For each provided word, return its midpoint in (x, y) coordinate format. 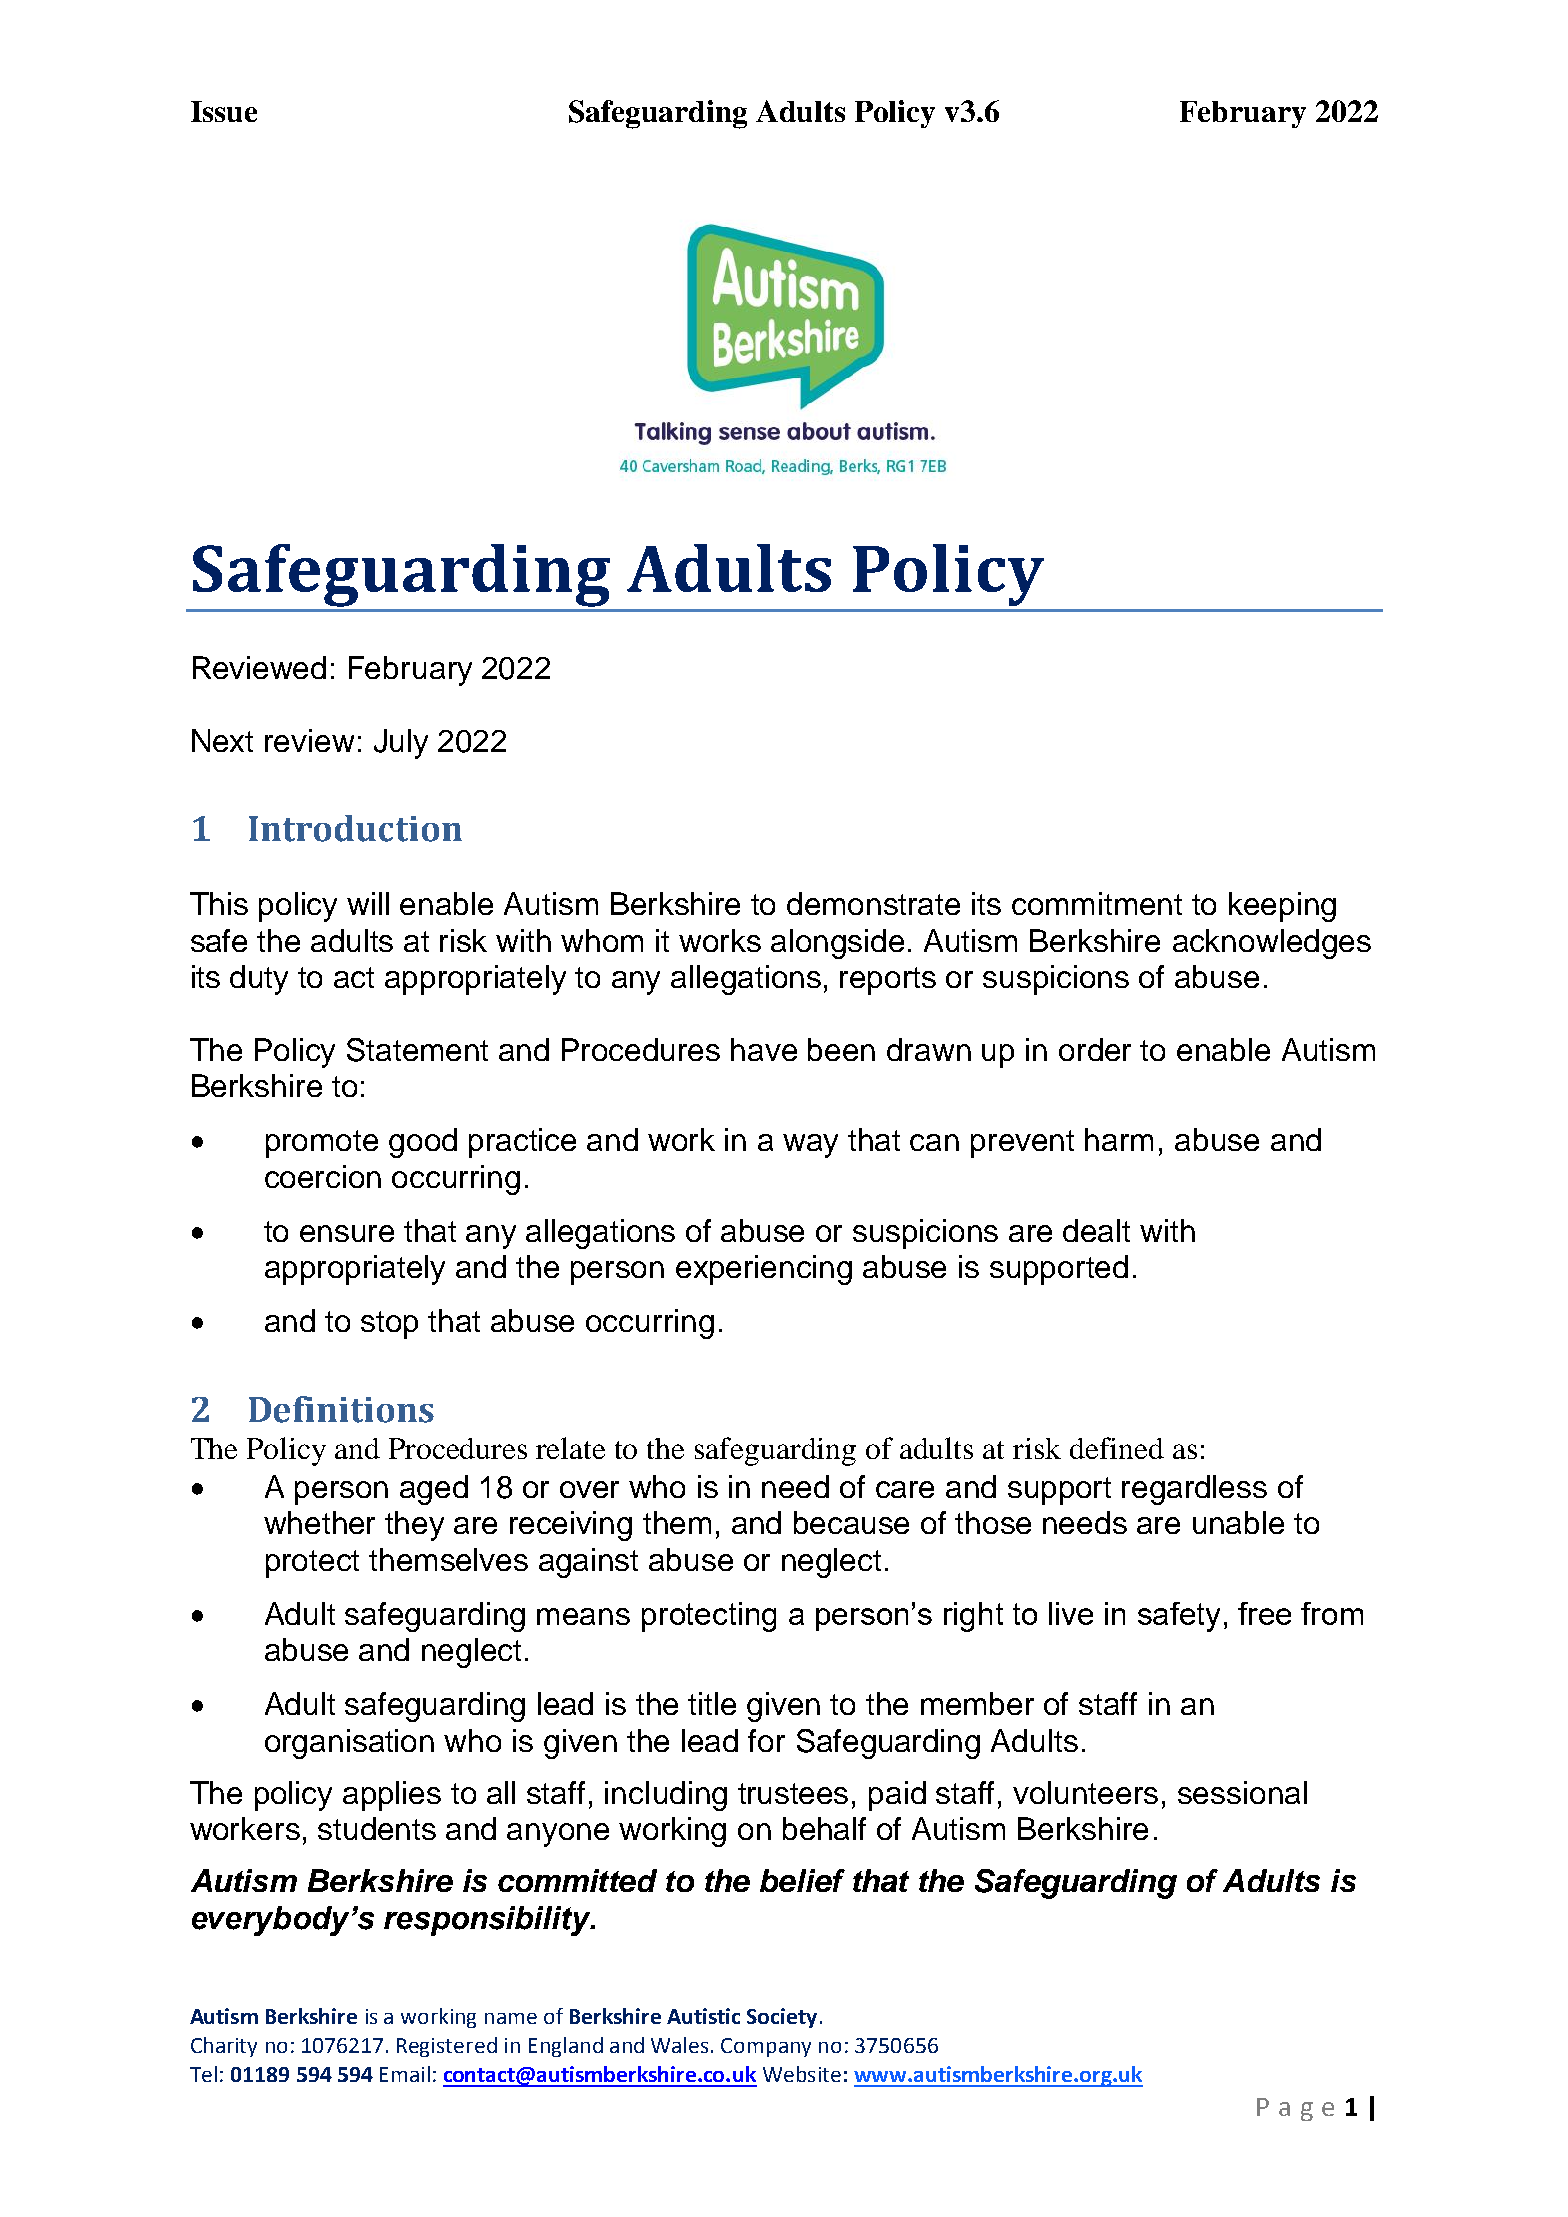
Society (782, 2018)
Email (405, 2074)
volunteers (1085, 1792)
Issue (224, 111)
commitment (1097, 903)
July (401, 744)
